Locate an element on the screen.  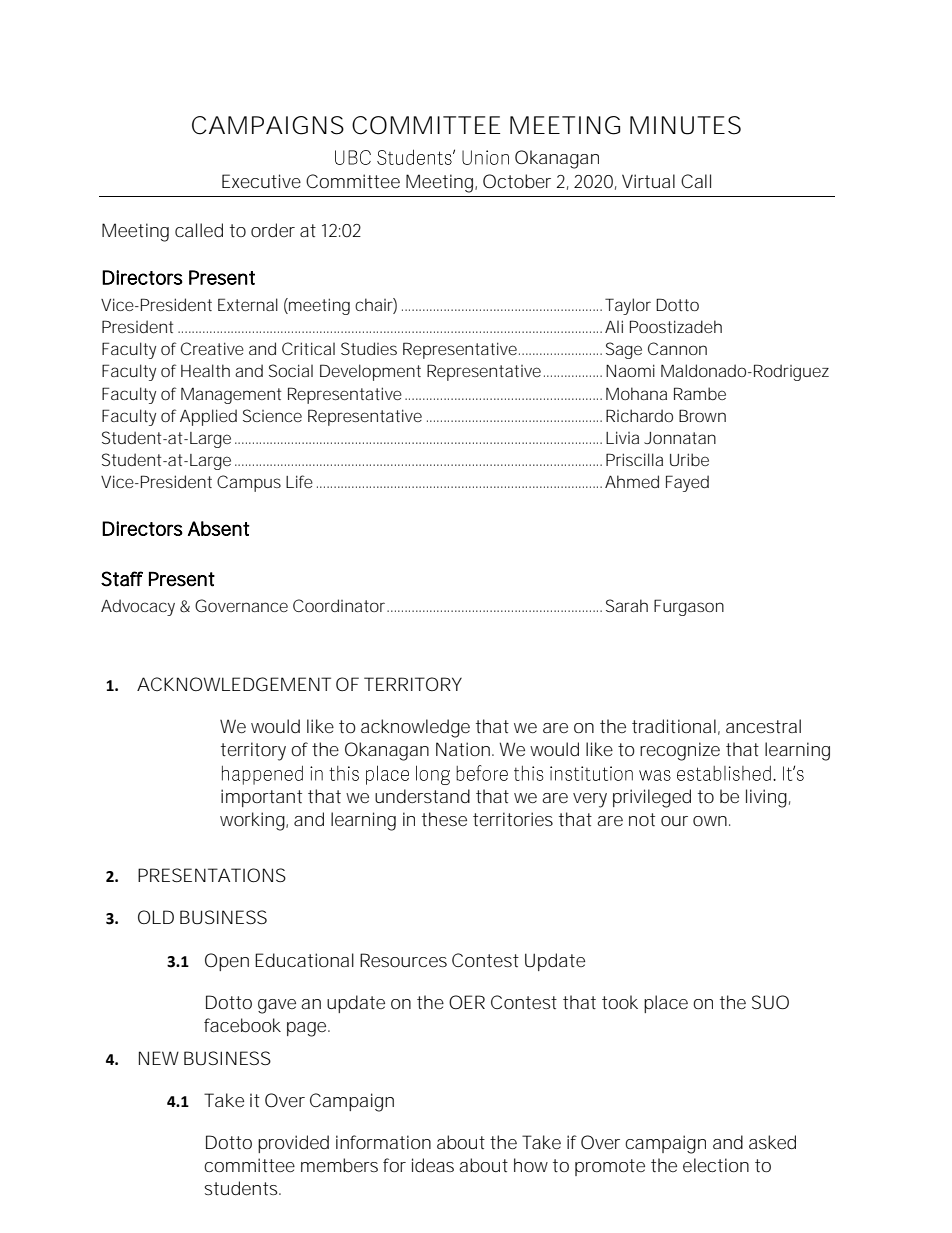
Educational is located at coordinates (304, 960).
